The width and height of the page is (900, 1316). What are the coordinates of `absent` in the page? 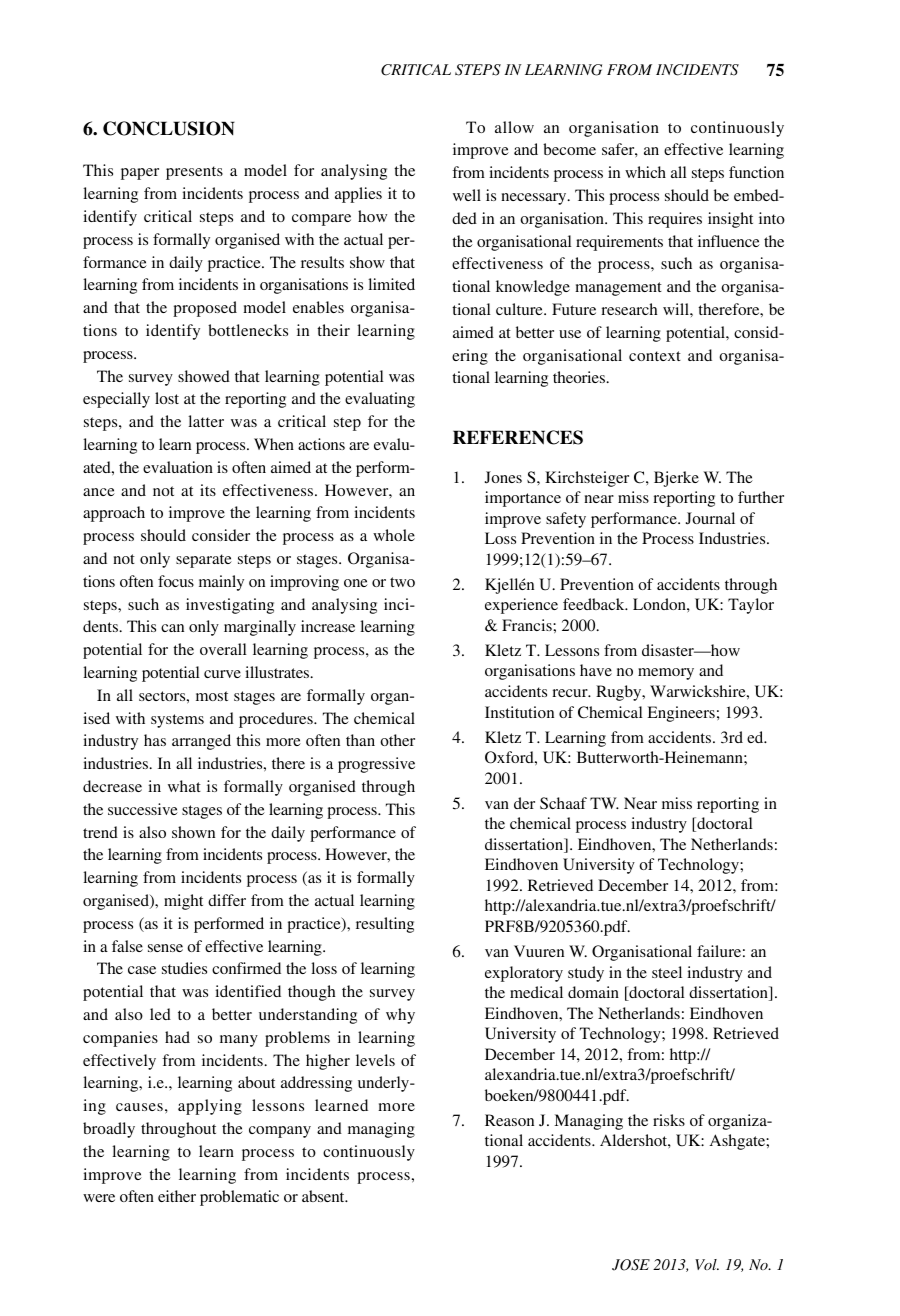 It's located at (324, 1196).
